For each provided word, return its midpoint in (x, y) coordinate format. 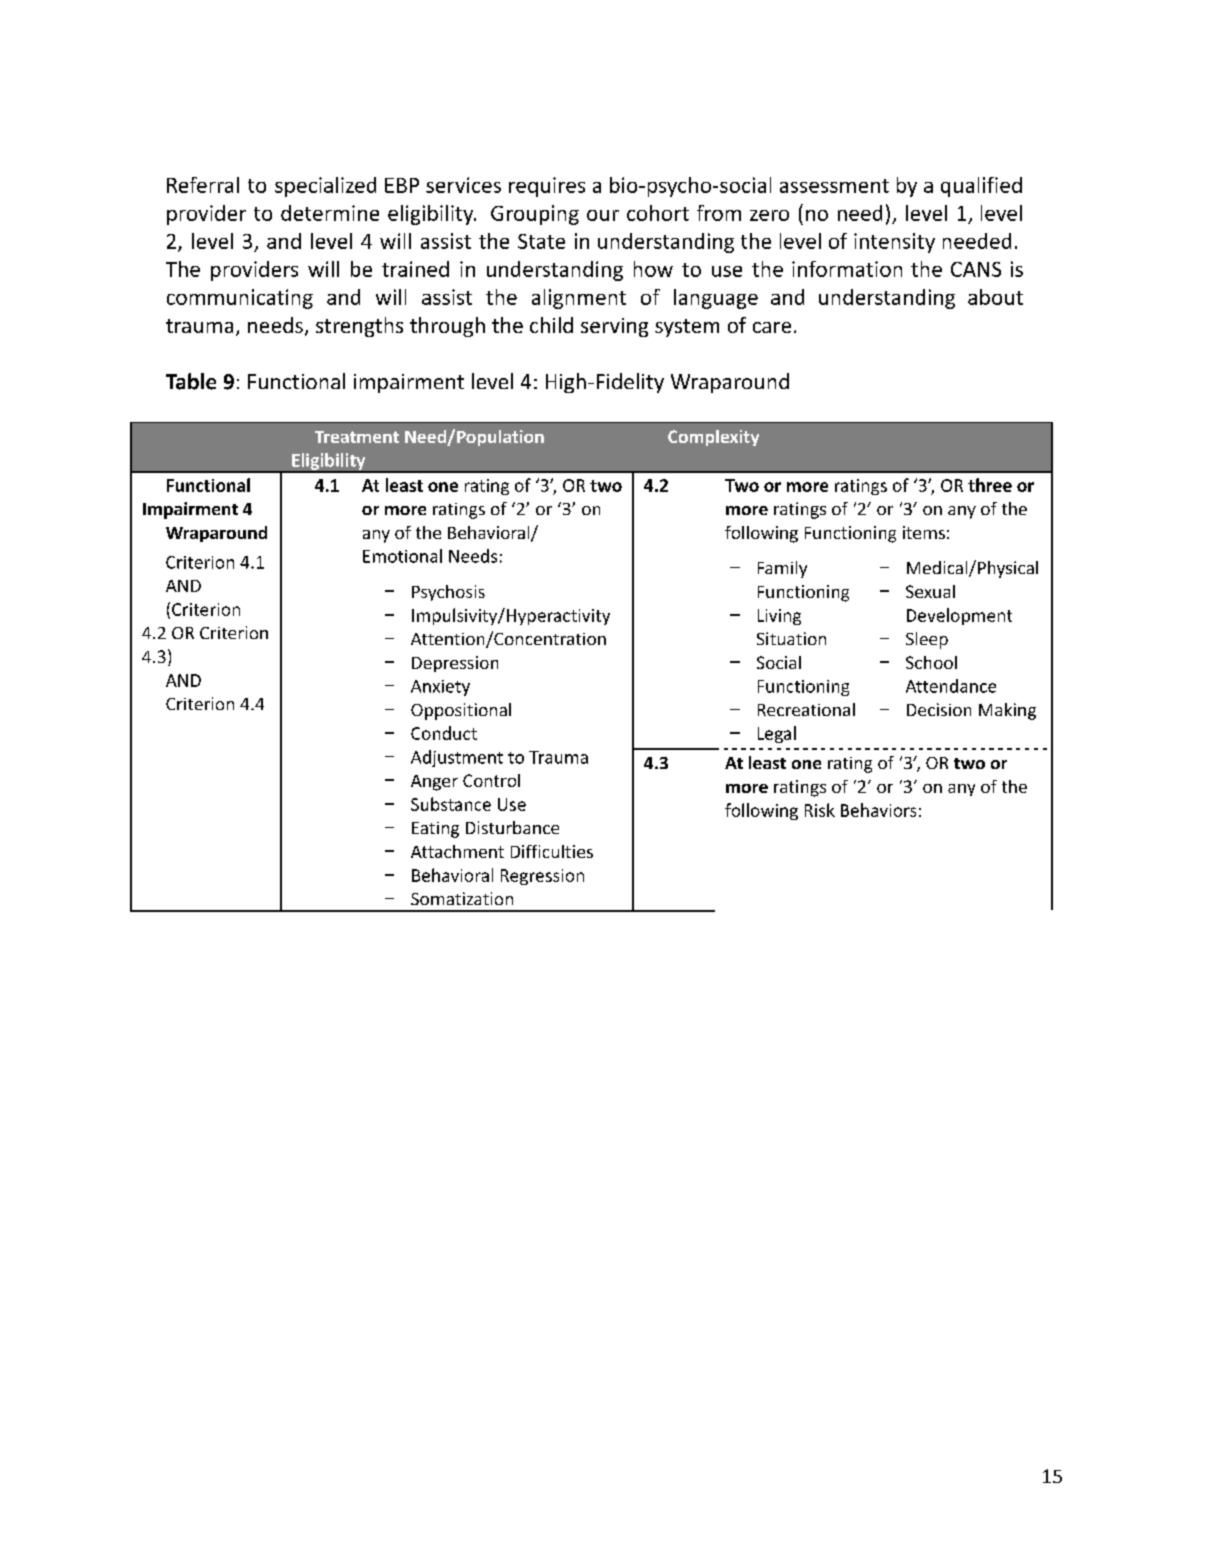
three (990, 485)
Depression (455, 664)
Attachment (457, 851)
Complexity (713, 438)
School (931, 662)
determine (330, 213)
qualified (981, 187)
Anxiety (440, 688)
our (603, 215)
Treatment (357, 437)
